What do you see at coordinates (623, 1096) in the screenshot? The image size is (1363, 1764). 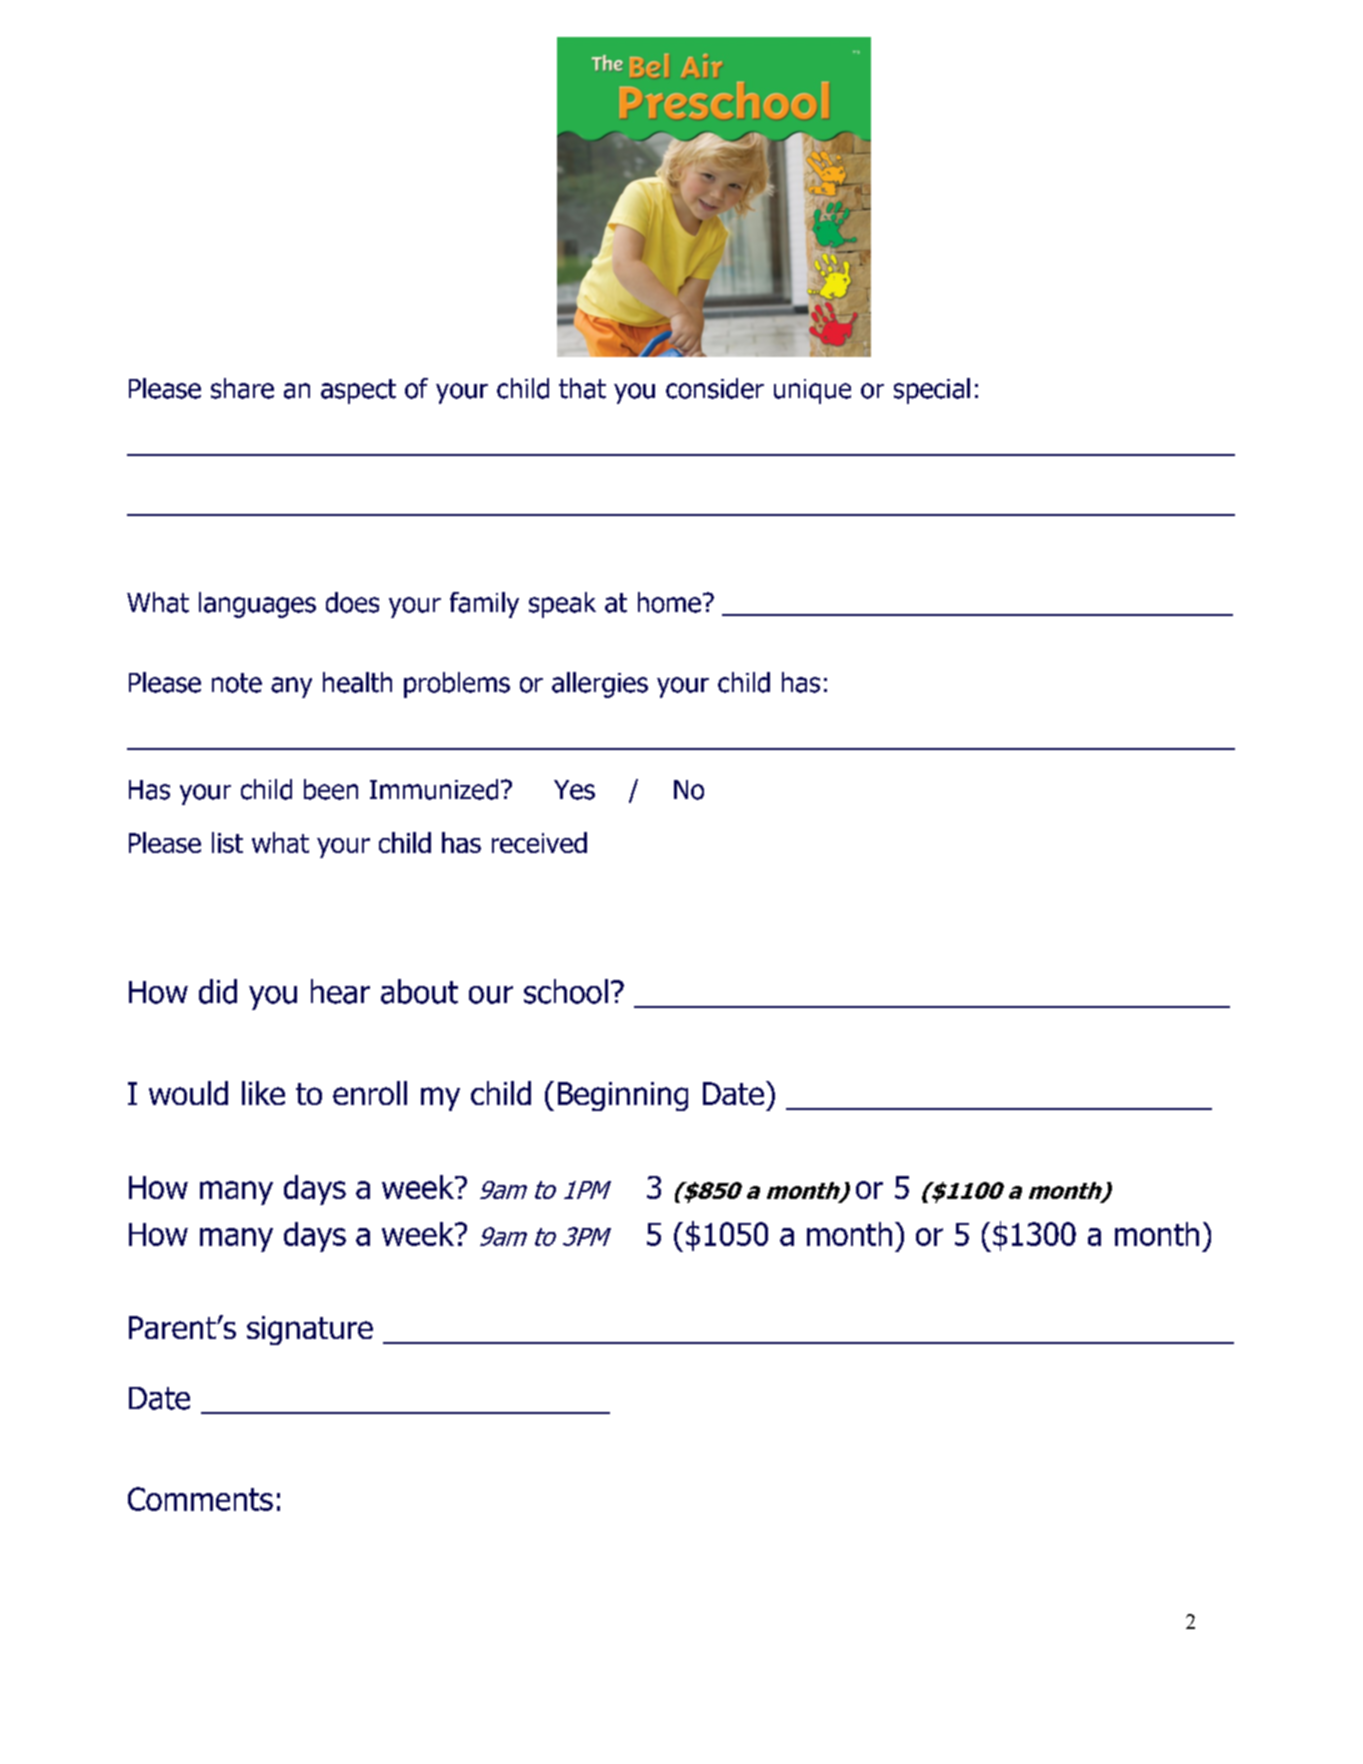 I see `Beginning` at bounding box center [623, 1096].
